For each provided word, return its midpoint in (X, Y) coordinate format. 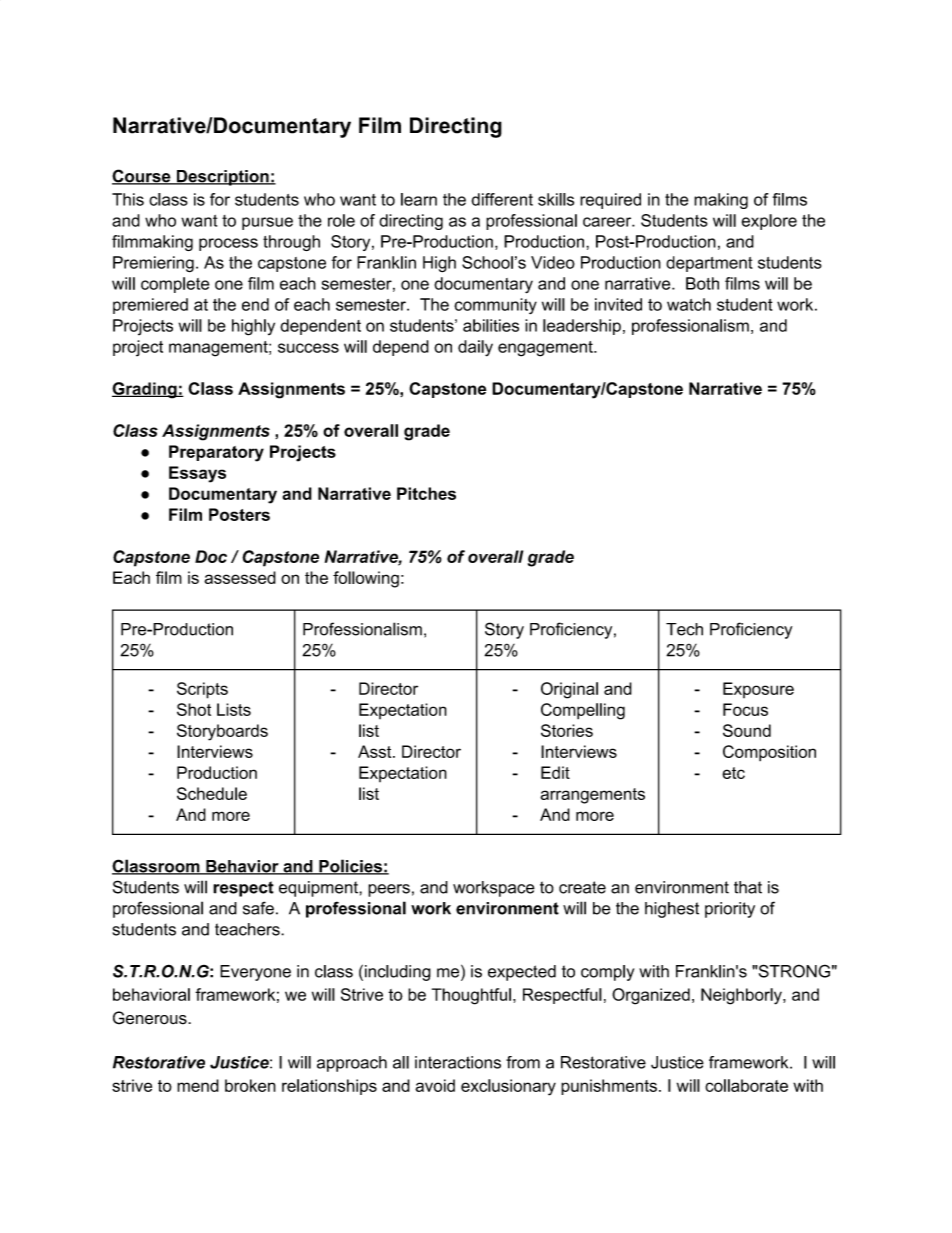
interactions (458, 1062)
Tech (684, 629)
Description (222, 178)
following (366, 579)
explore (769, 222)
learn (419, 199)
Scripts (202, 690)
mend (198, 1085)
